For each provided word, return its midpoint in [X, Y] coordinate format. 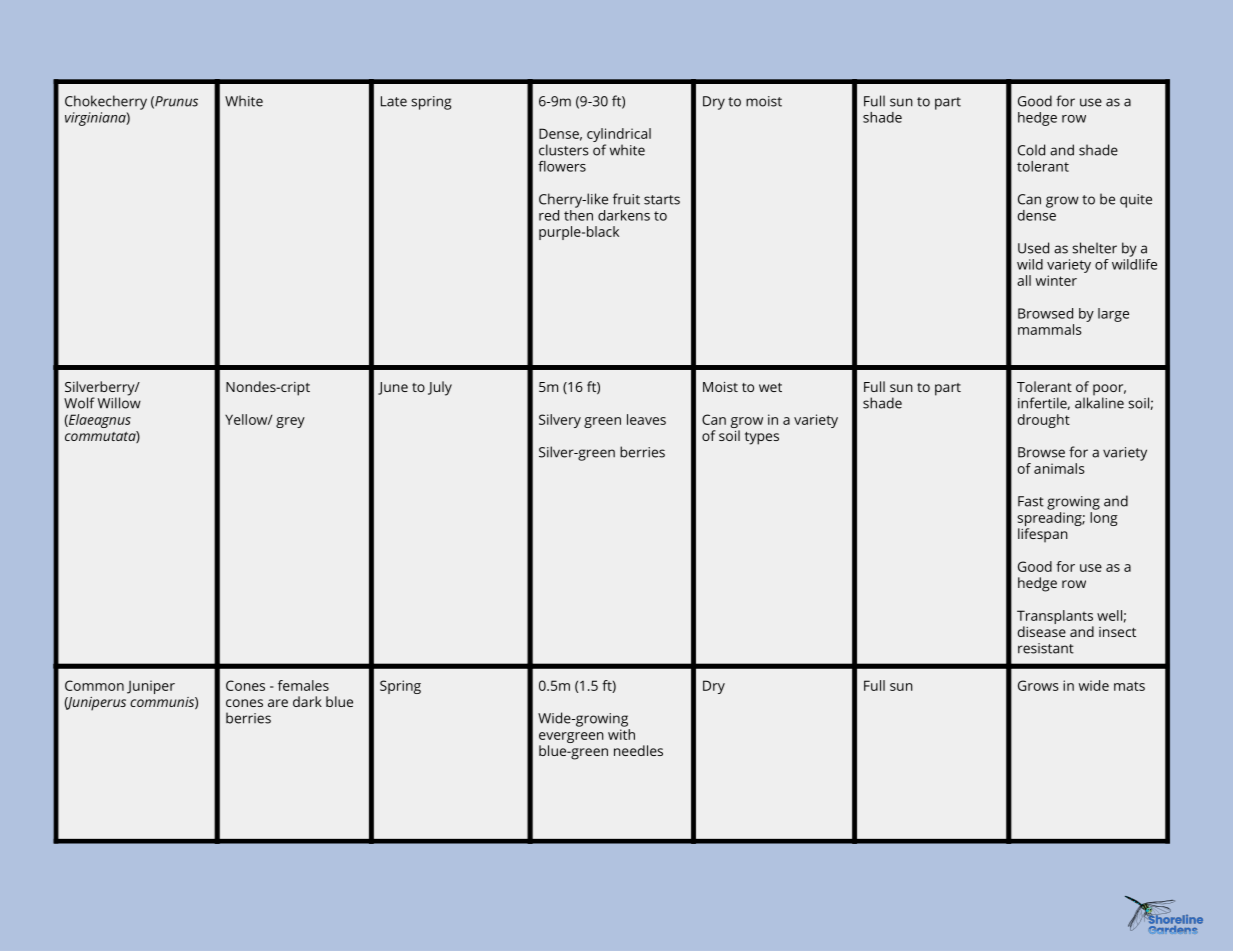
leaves [646, 419]
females [303, 685]
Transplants [1055, 617]
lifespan [1043, 535]
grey [290, 422]
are [278, 703]
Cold [1031, 150]
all [1024, 280]
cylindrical [619, 136]
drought [1044, 421]
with [621, 733]
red [549, 215]
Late [394, 101]
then [578, 214]
